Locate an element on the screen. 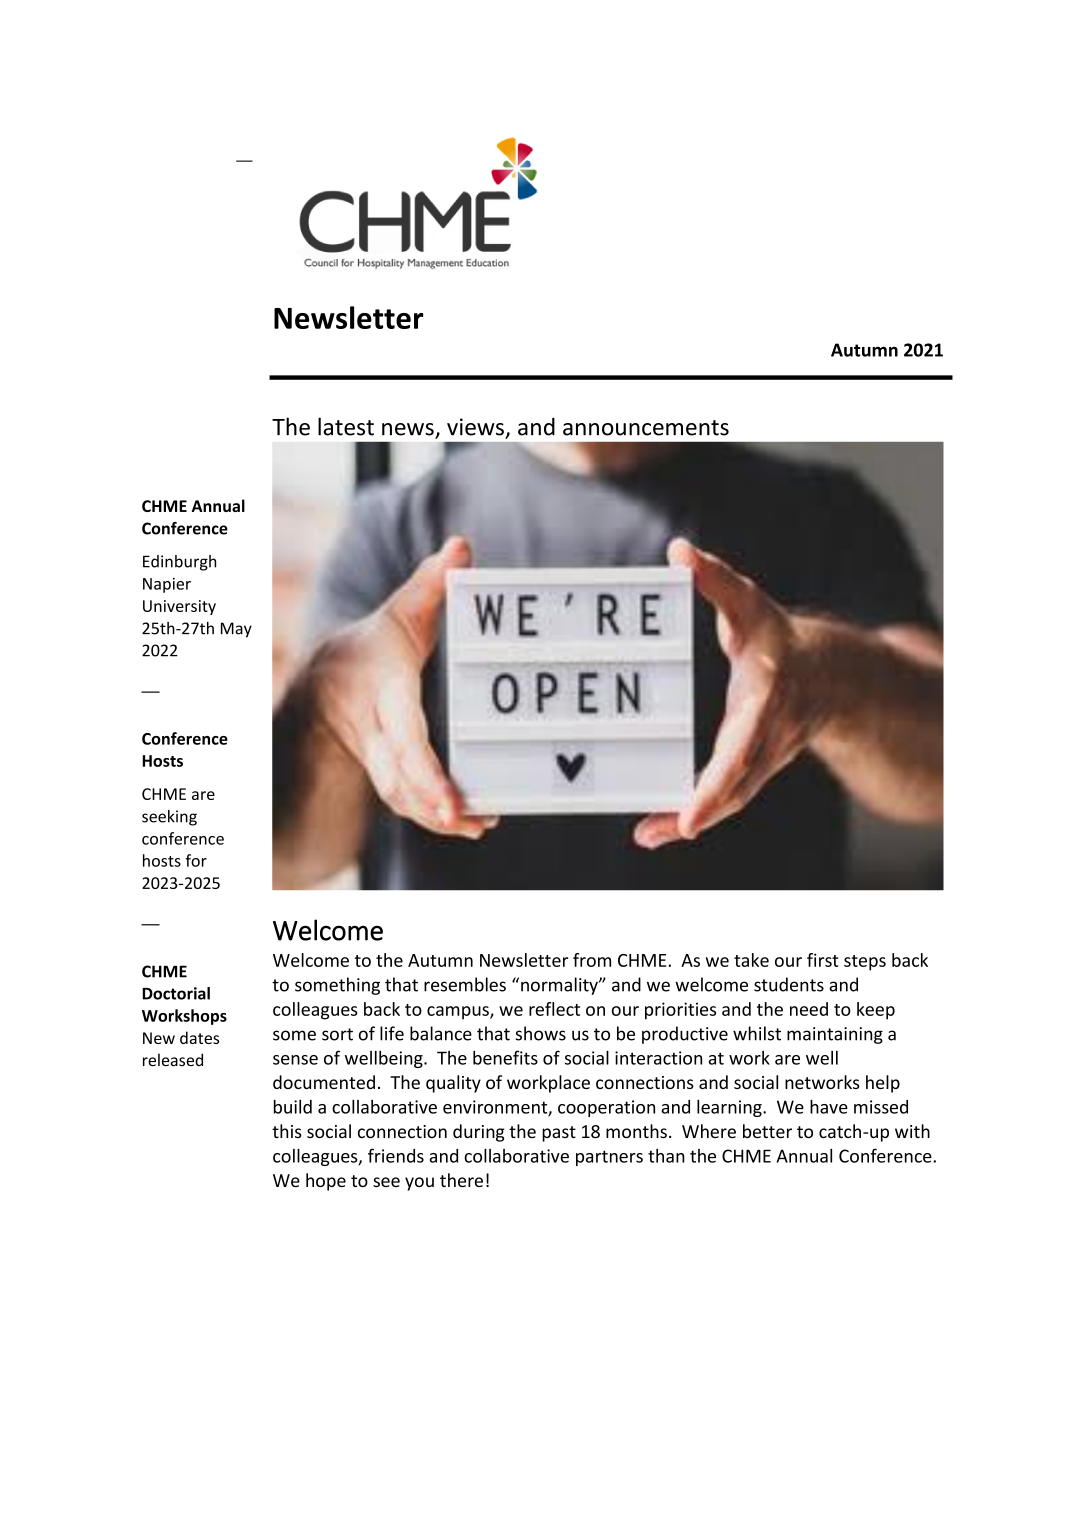 The height and width of the screenshot is (1534, 1085). dates is located at coordinates (199, 1037).
